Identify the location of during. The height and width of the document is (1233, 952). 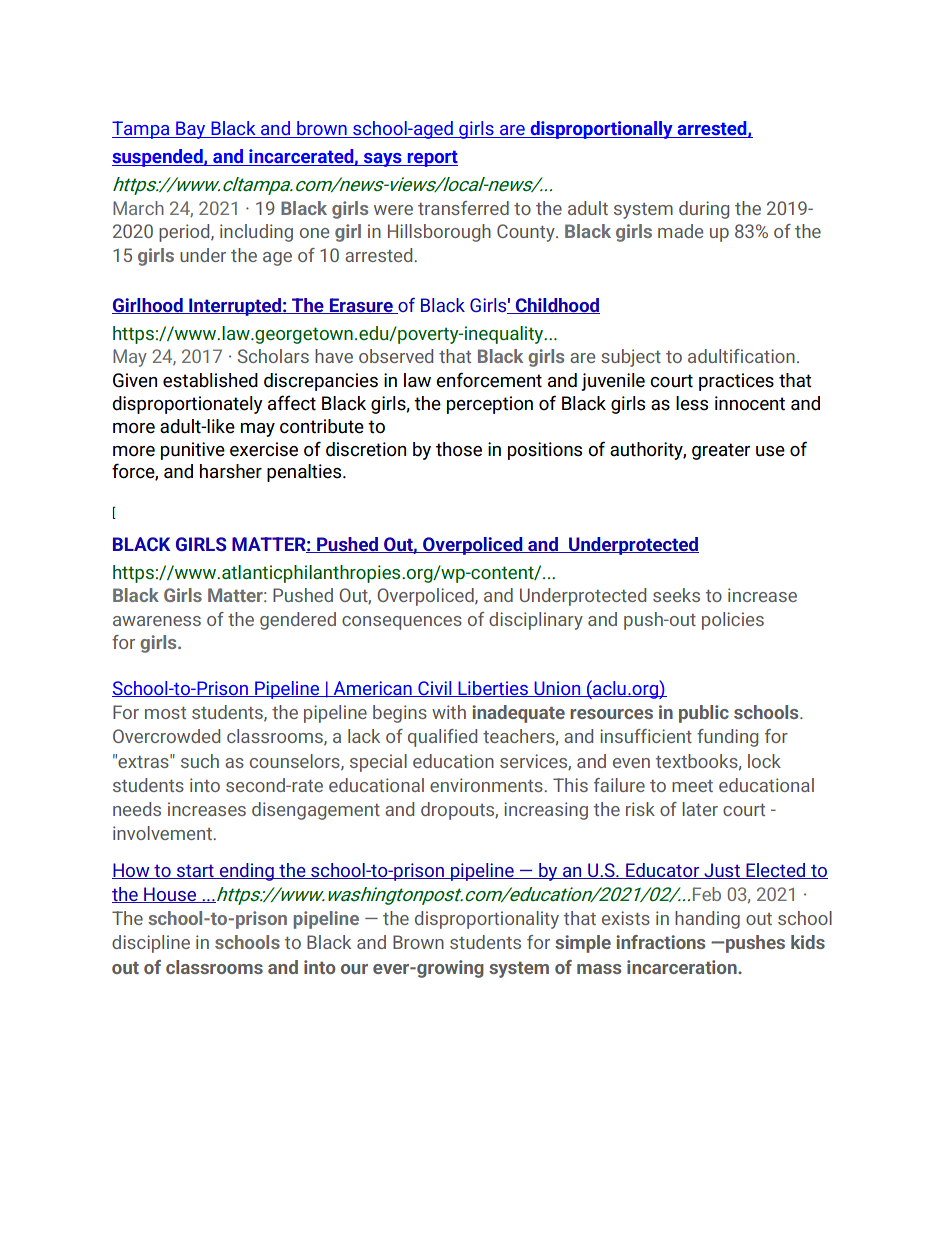
(704, 210).
